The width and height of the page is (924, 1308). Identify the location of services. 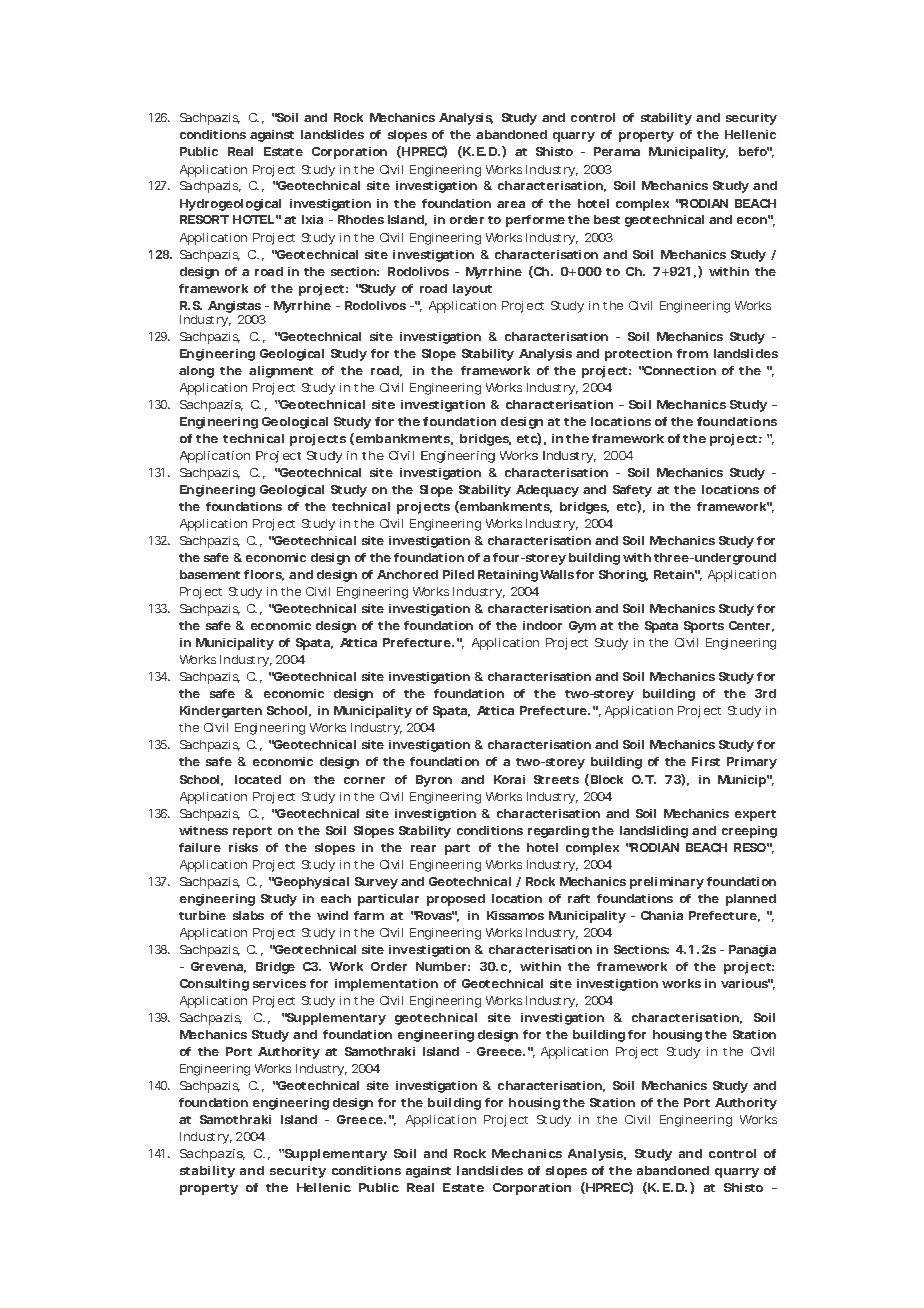
(279, 983).
